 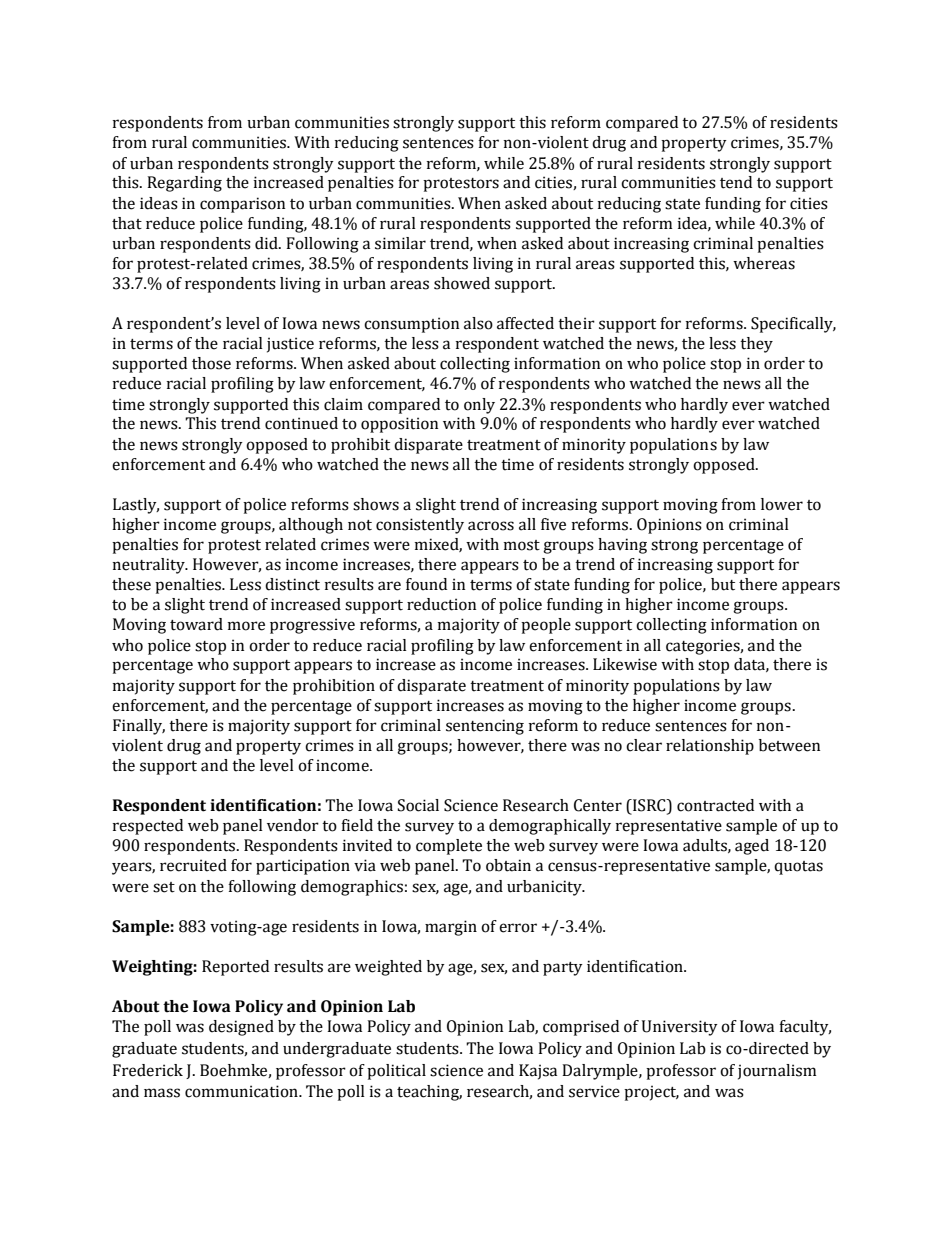 I want to click on similar, so click(x=400, y=243).
